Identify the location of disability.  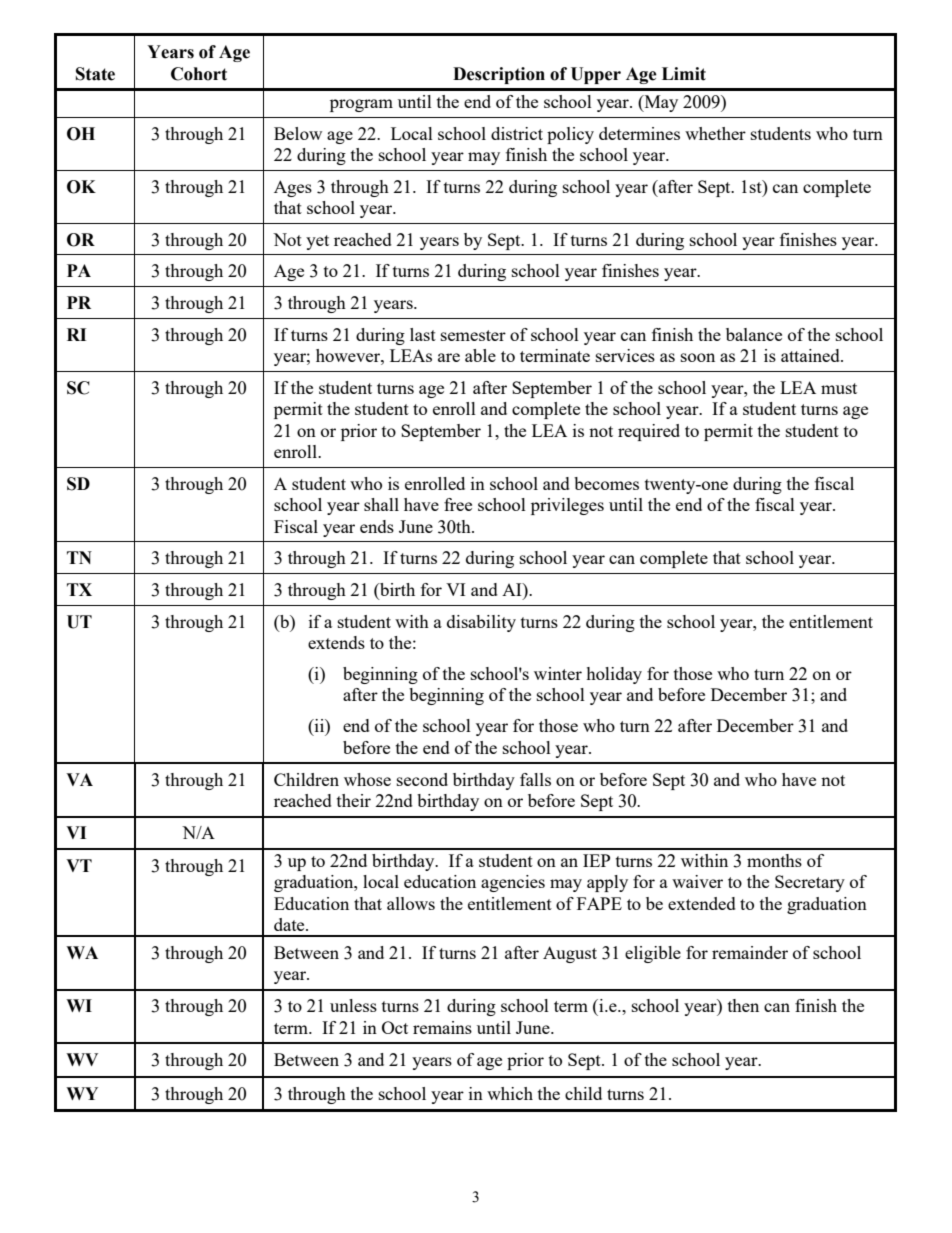
(481, 623).
